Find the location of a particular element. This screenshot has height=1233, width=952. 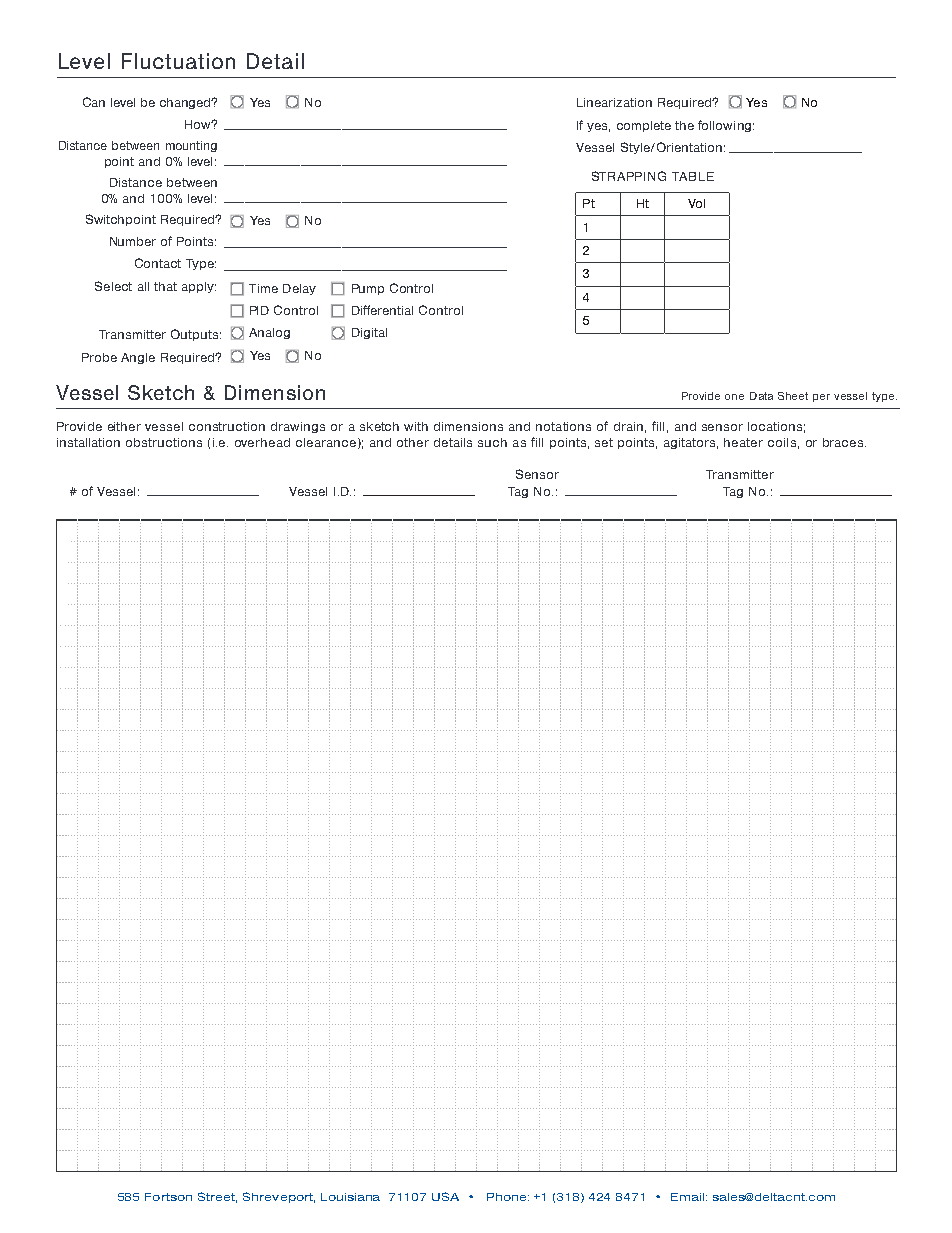

Linearization is located at coordinates (614, 102).
